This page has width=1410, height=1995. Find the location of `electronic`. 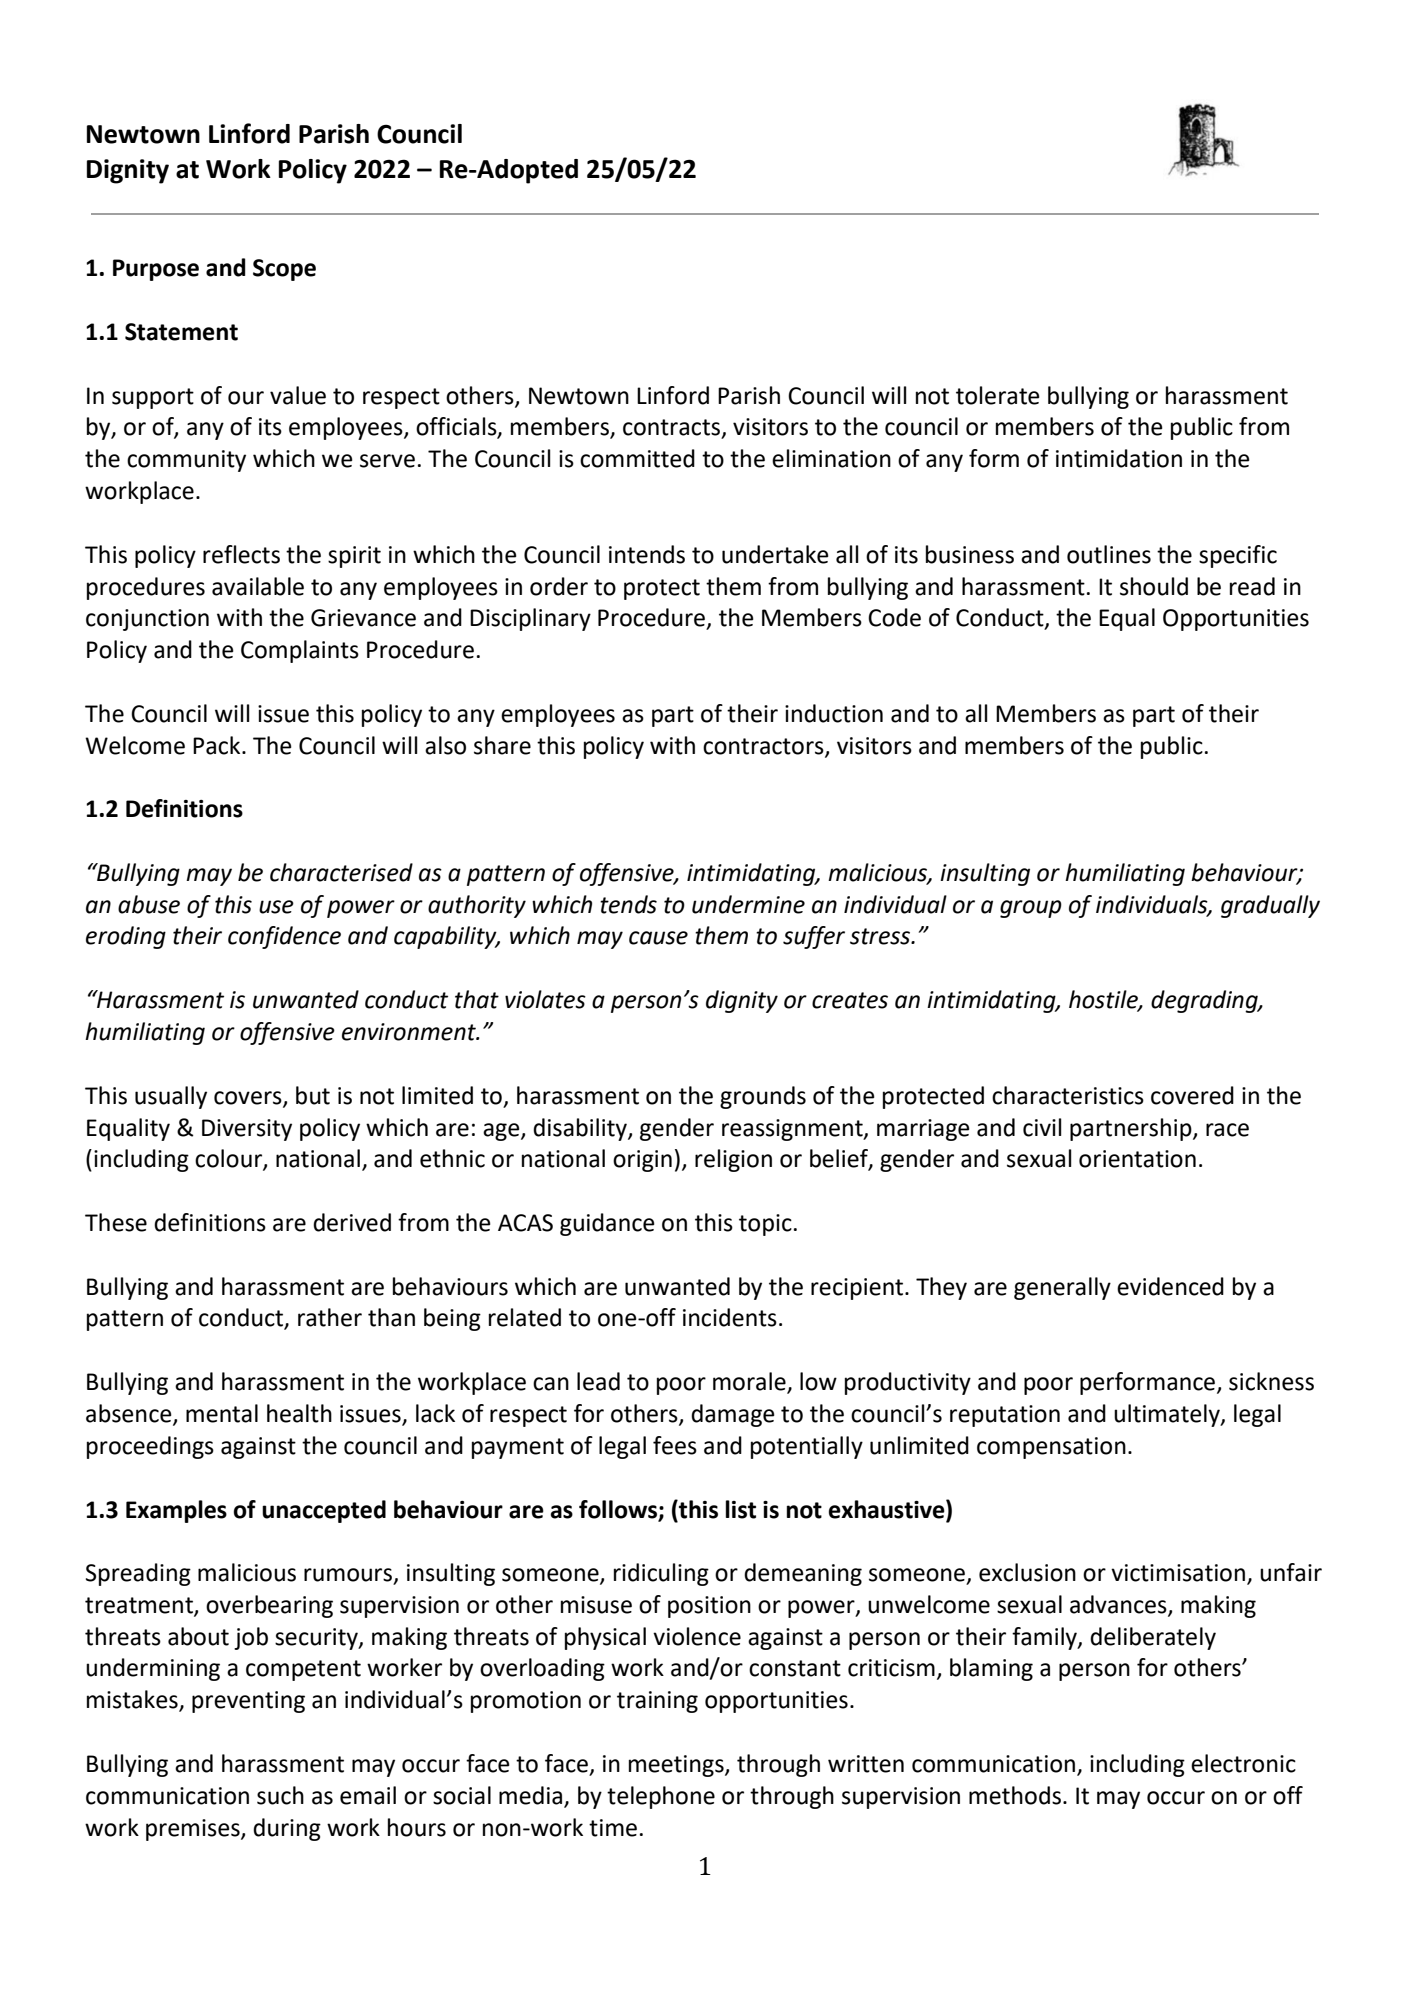

electronic is located at coordinates (1243, 1763).
